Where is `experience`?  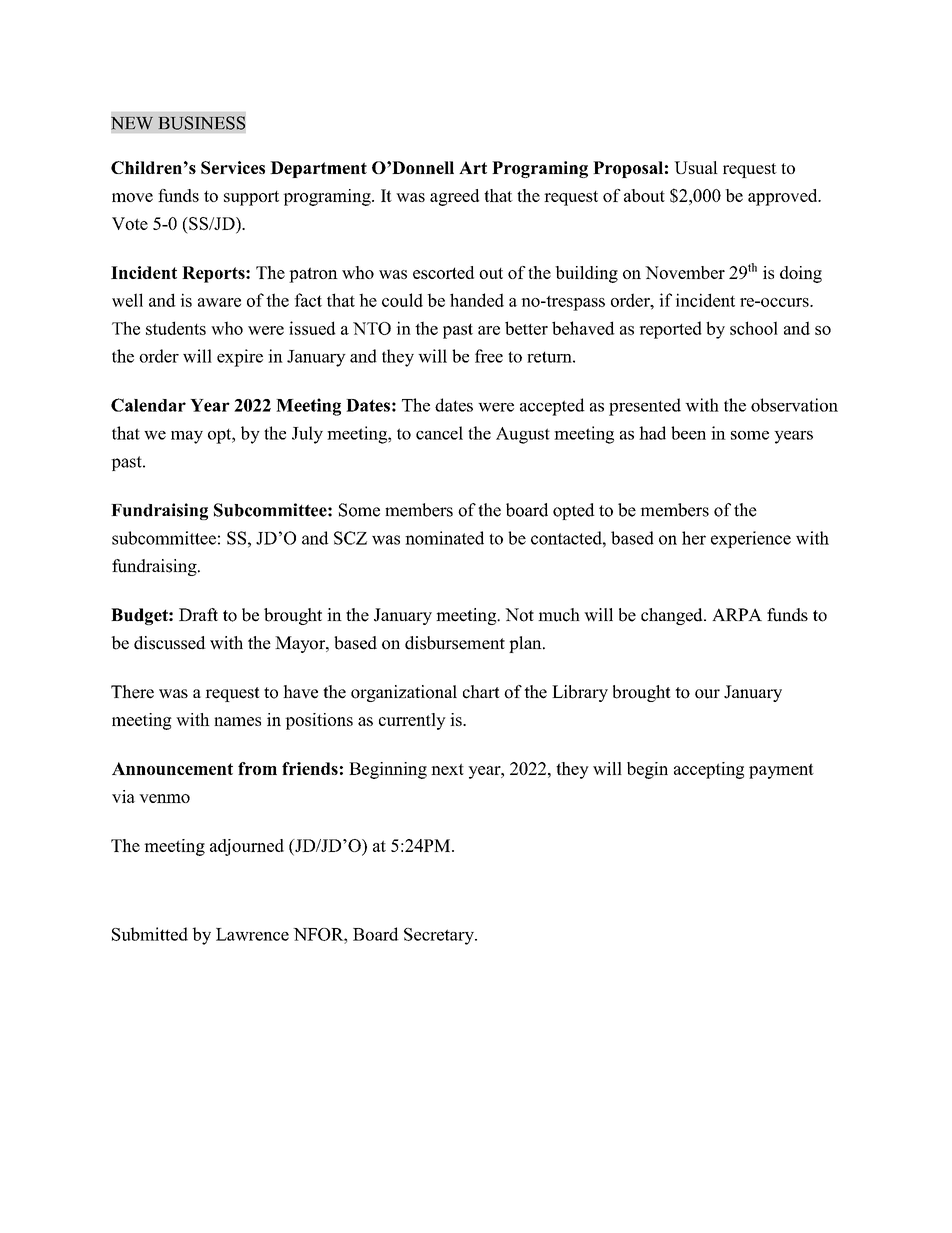
experience is located at coordinates (751, 539).
